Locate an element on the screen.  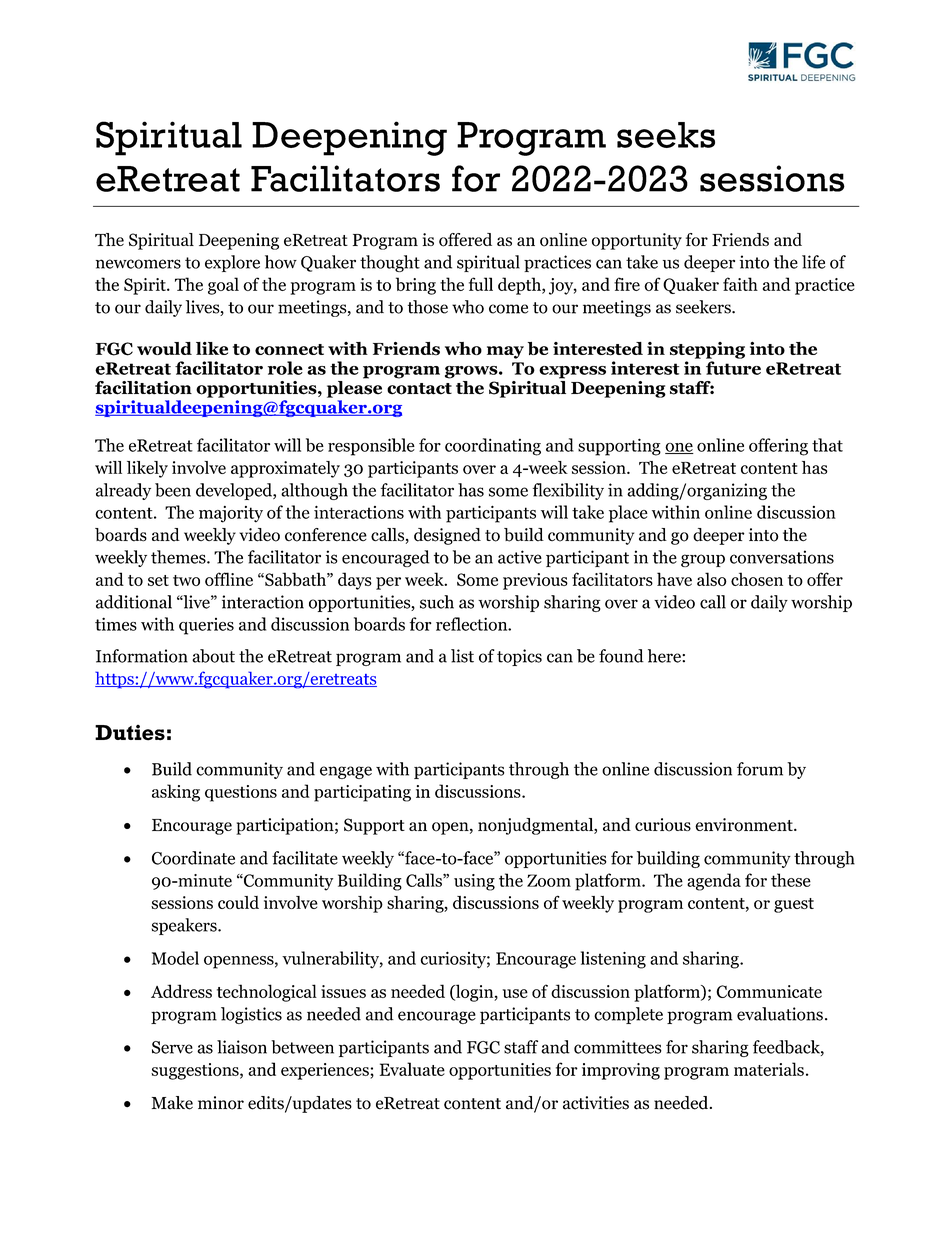
minor is located at coordinates (221, 1103).
